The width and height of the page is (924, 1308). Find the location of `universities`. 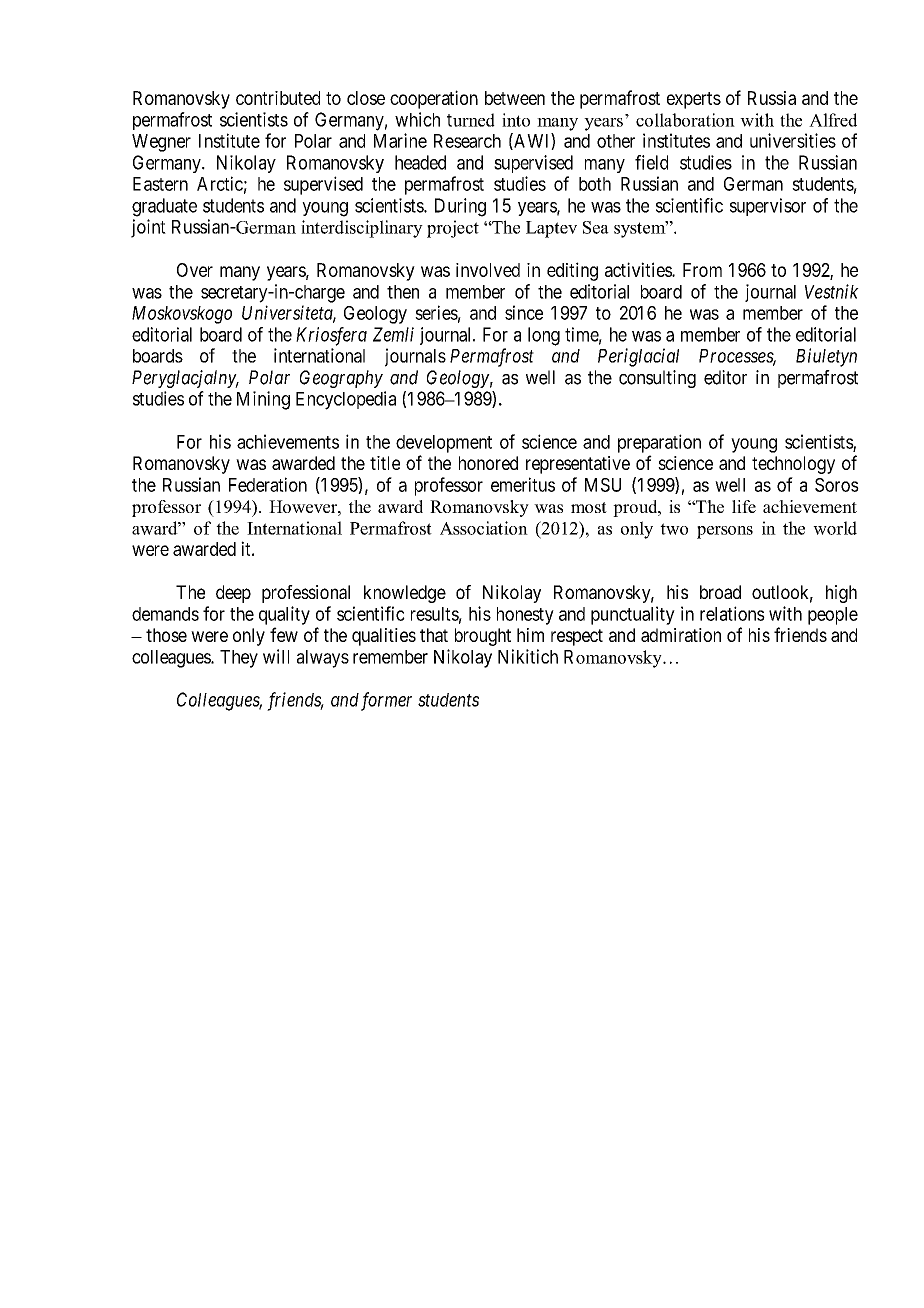

universities is located at coordinates (793, 140).
